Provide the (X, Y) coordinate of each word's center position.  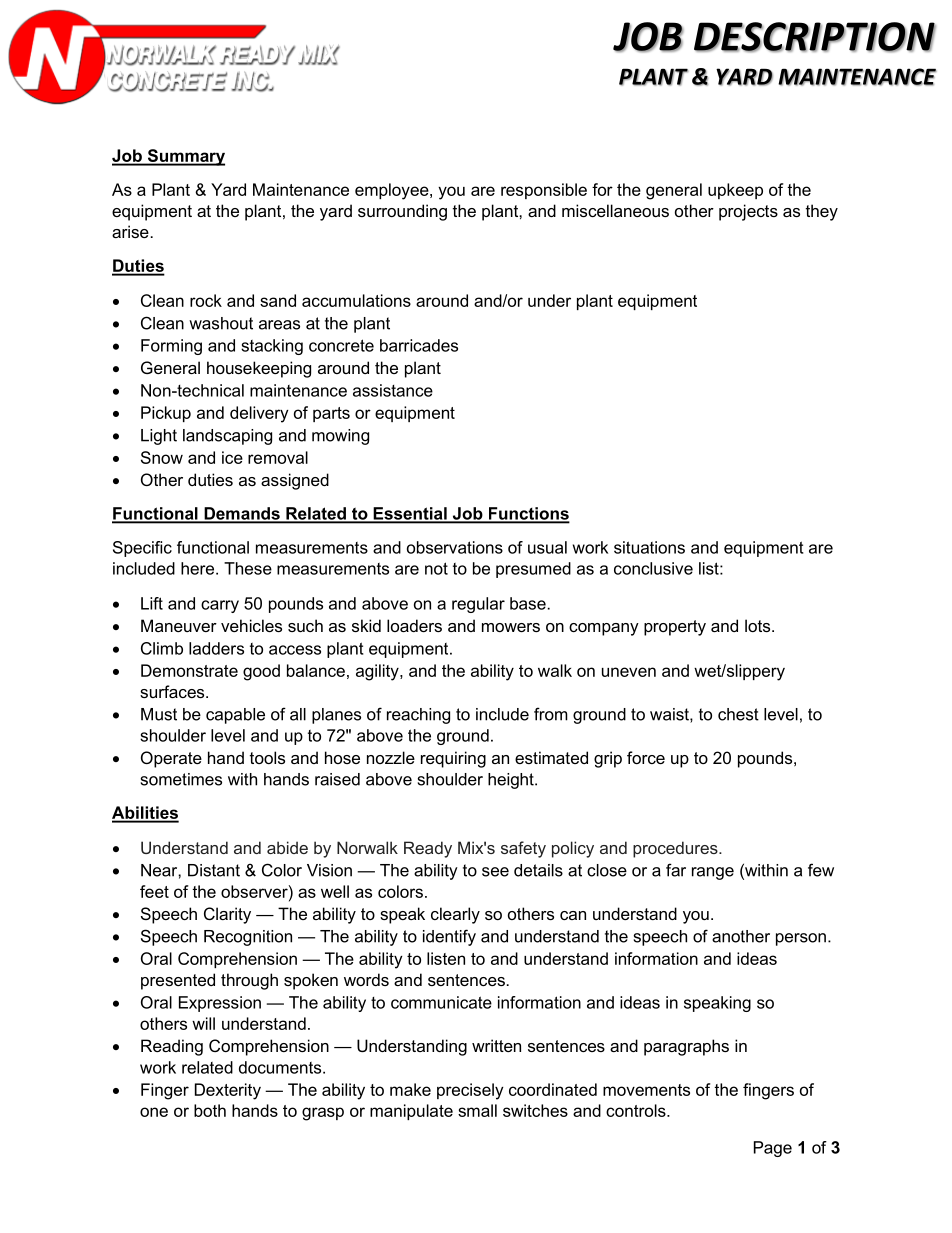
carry (220, 606)
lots (759, 625)
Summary (185, 157)
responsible (544, 191)
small (477, 1110)
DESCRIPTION (815, 37)
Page (773, 1149)
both (210, 1110)
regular (478, 605)
